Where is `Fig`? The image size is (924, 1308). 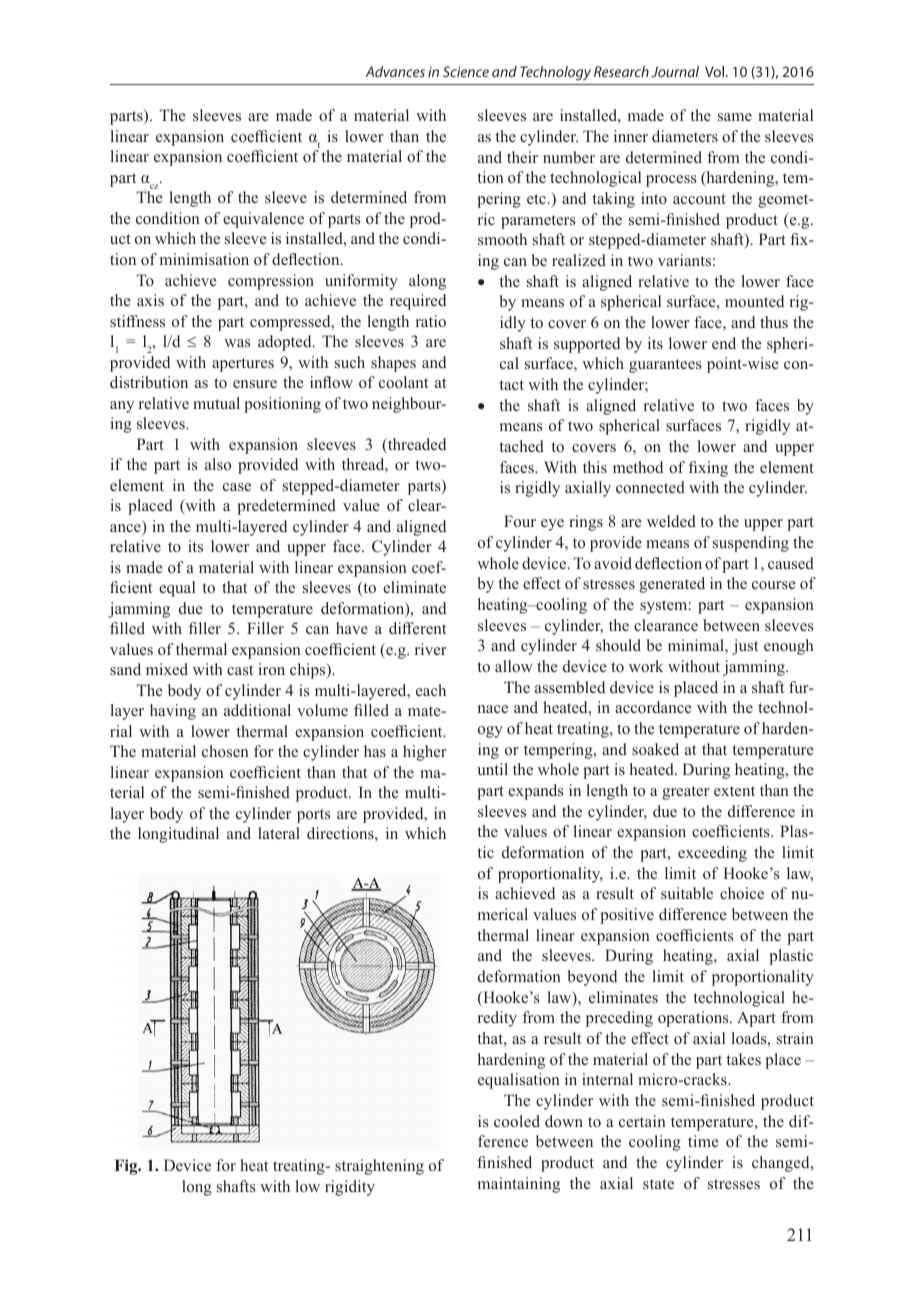 Fig is located at coordinates (127, 1167).
